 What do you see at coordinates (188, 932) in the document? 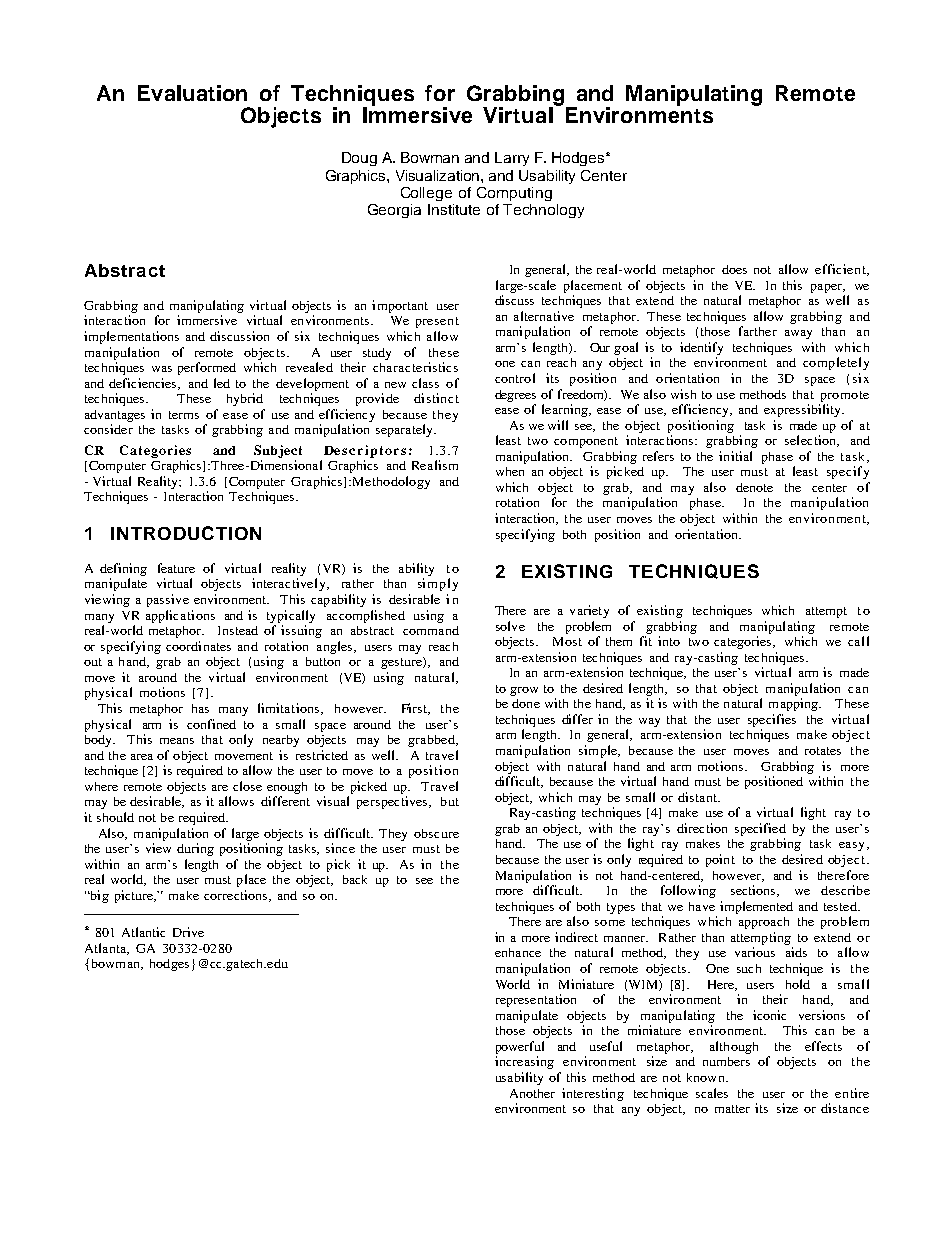
I see `Drive` at bounding box center [188, 932].
